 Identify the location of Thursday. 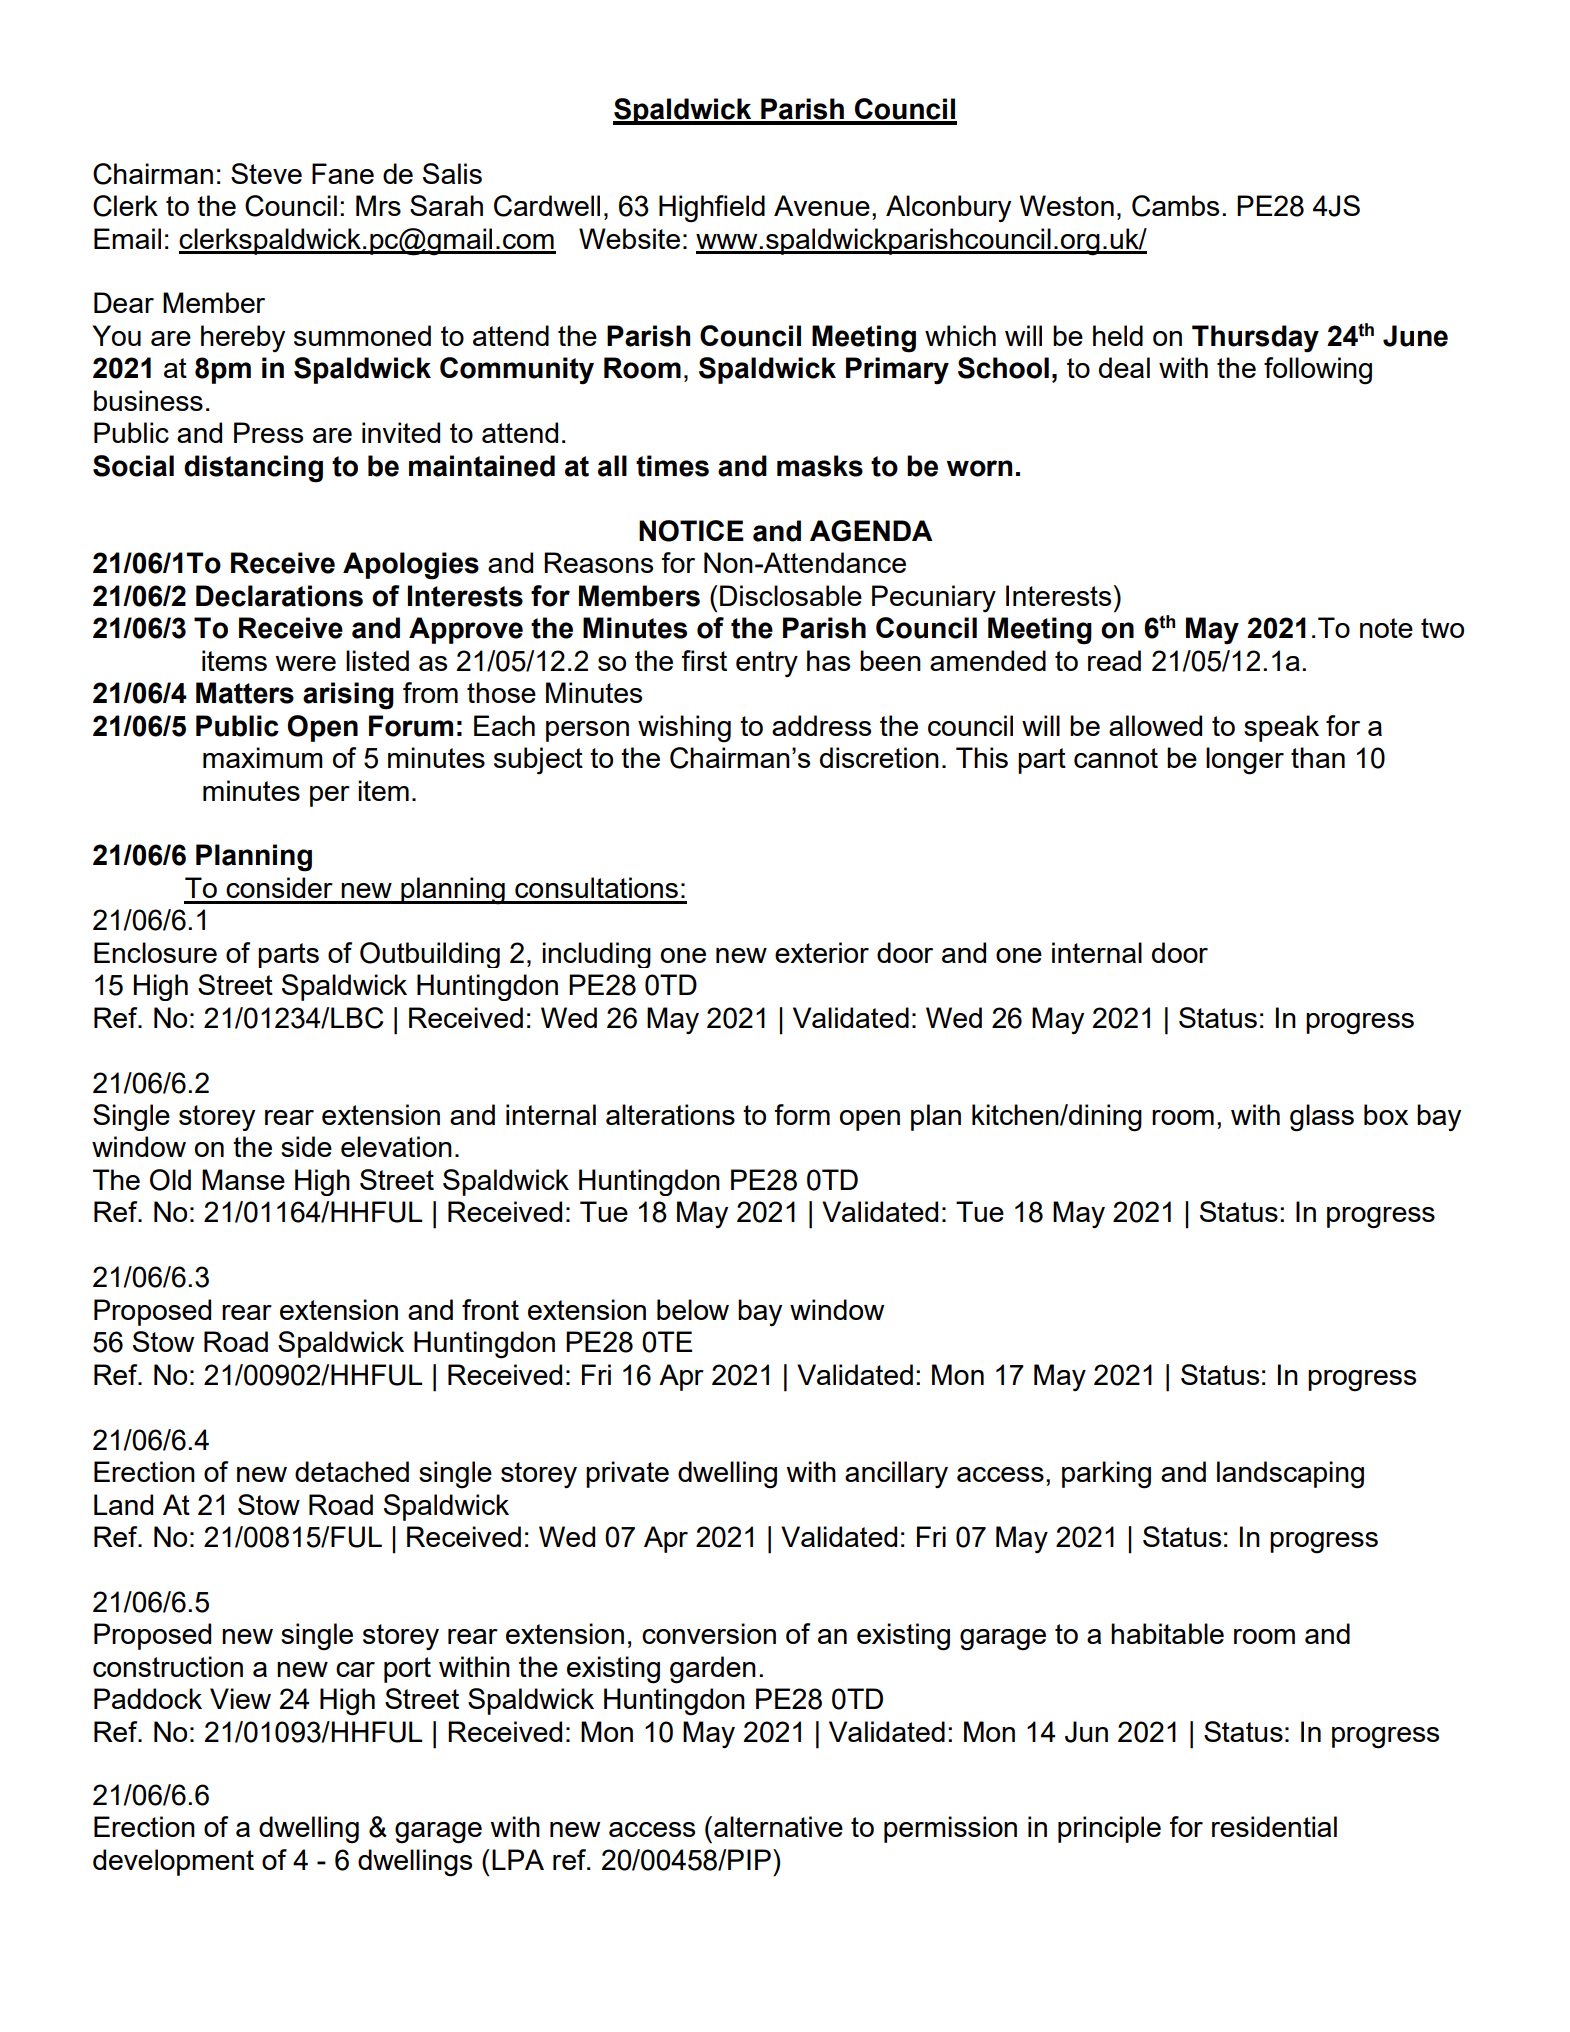
(1255, 339).
